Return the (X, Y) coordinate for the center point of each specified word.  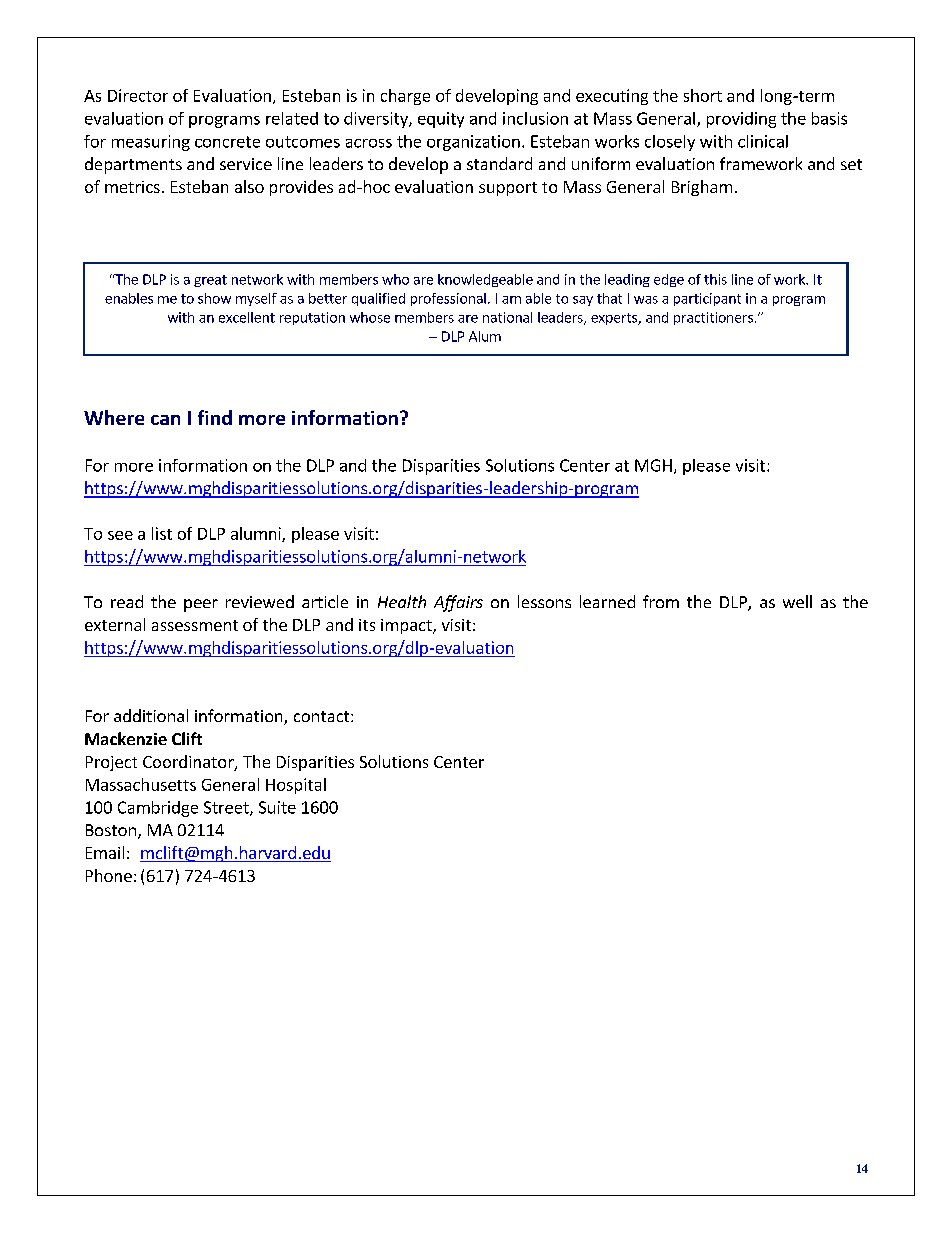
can (165, 420)
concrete (227, 142)
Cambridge (158, 809)
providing (741, 120)
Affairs (458, 603)
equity (441, 120)
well (797, 601)
